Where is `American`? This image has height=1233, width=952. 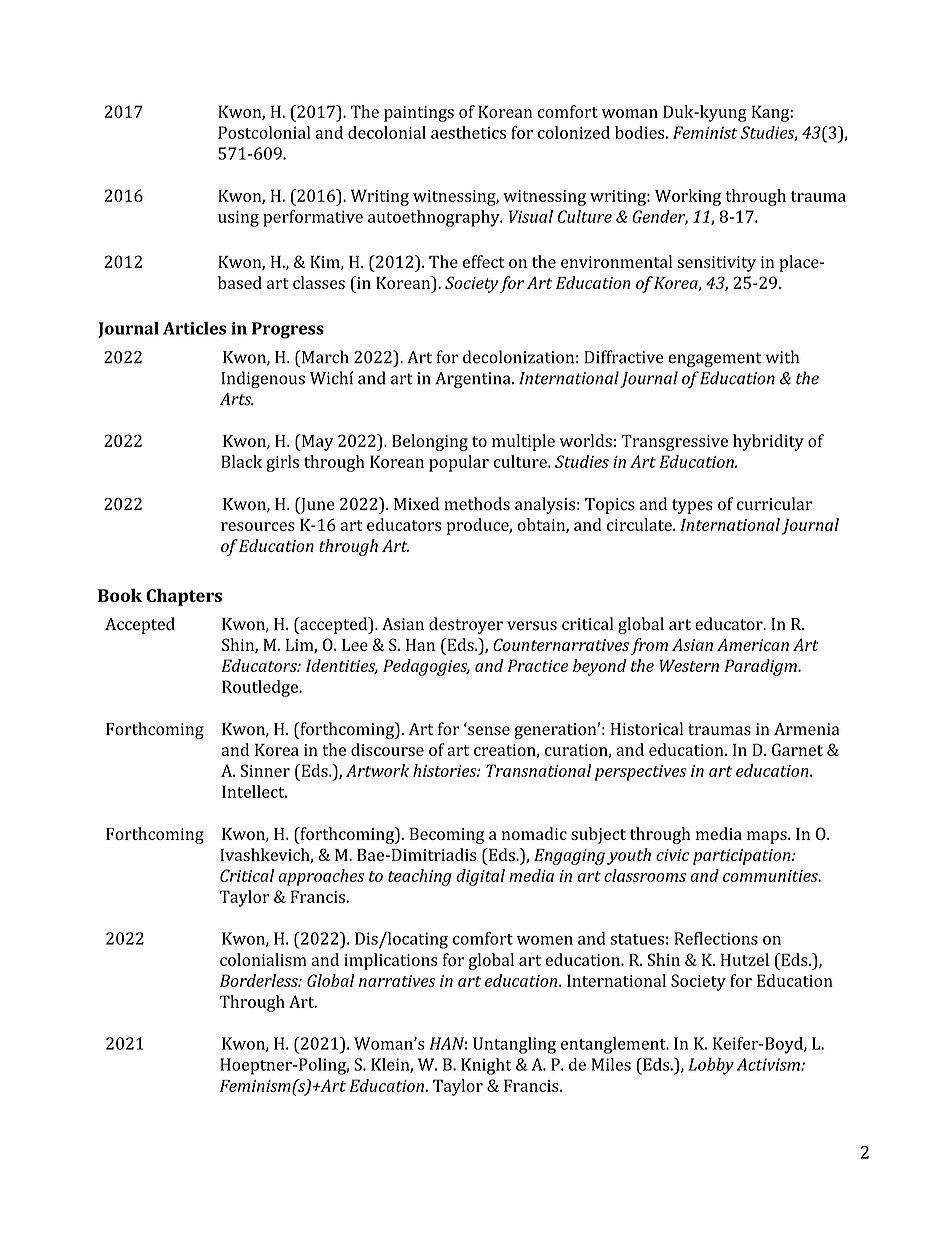
American is located at coordinates (753, 644).
